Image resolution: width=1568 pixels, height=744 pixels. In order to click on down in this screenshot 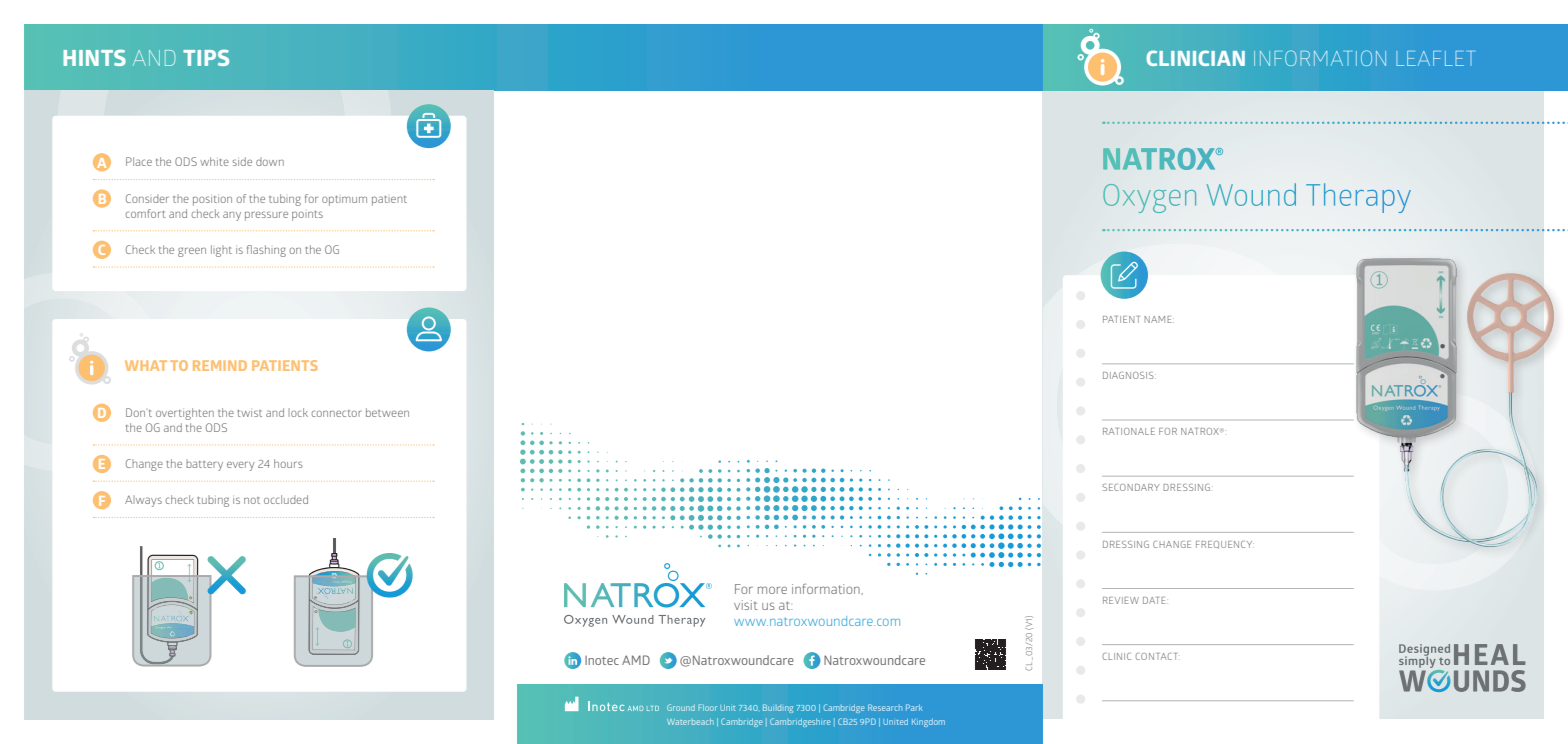, I will do `click(270, 161)`.
